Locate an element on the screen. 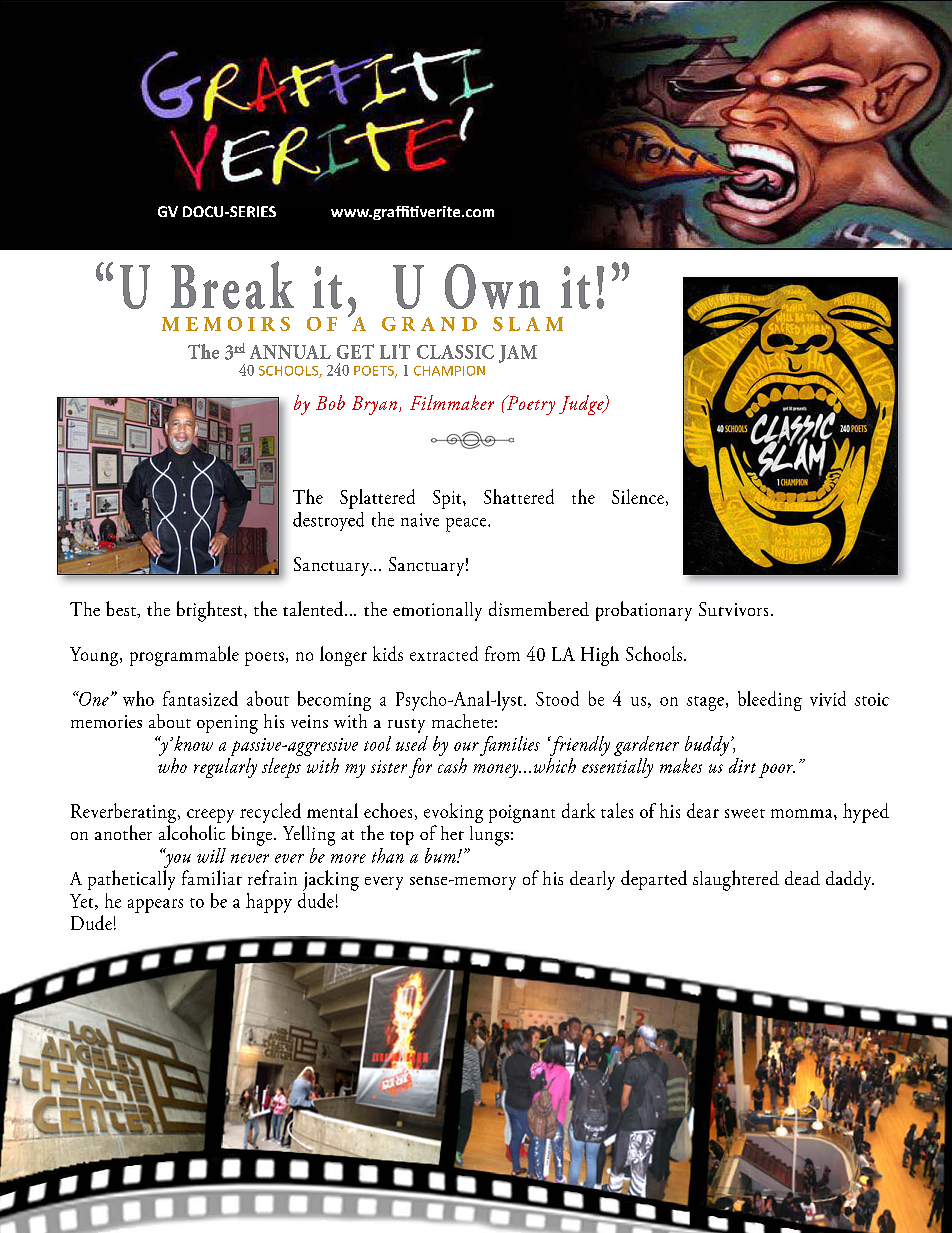  JAM is located at coordinates (518, 354).
